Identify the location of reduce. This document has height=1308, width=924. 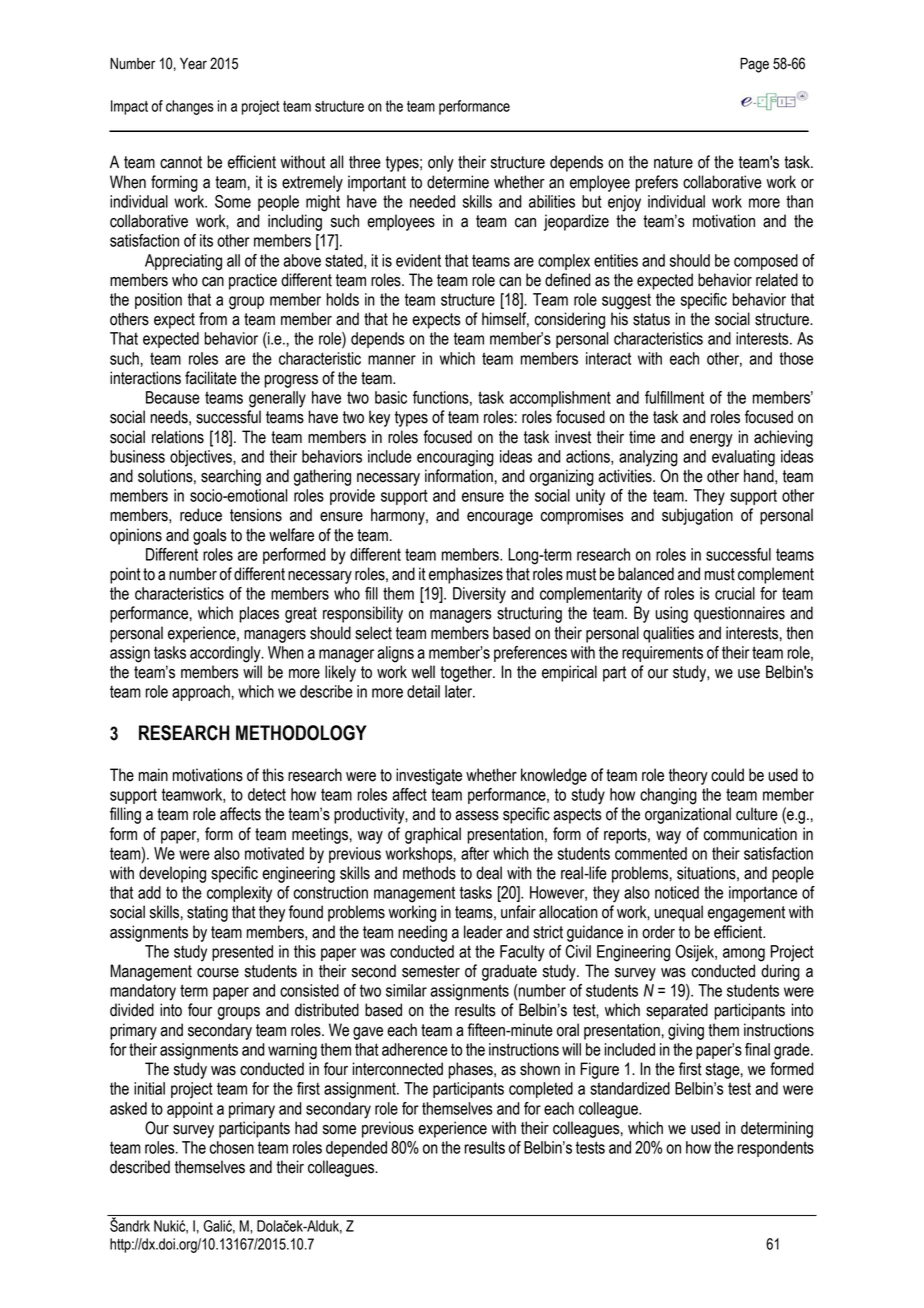
(201, 515).
